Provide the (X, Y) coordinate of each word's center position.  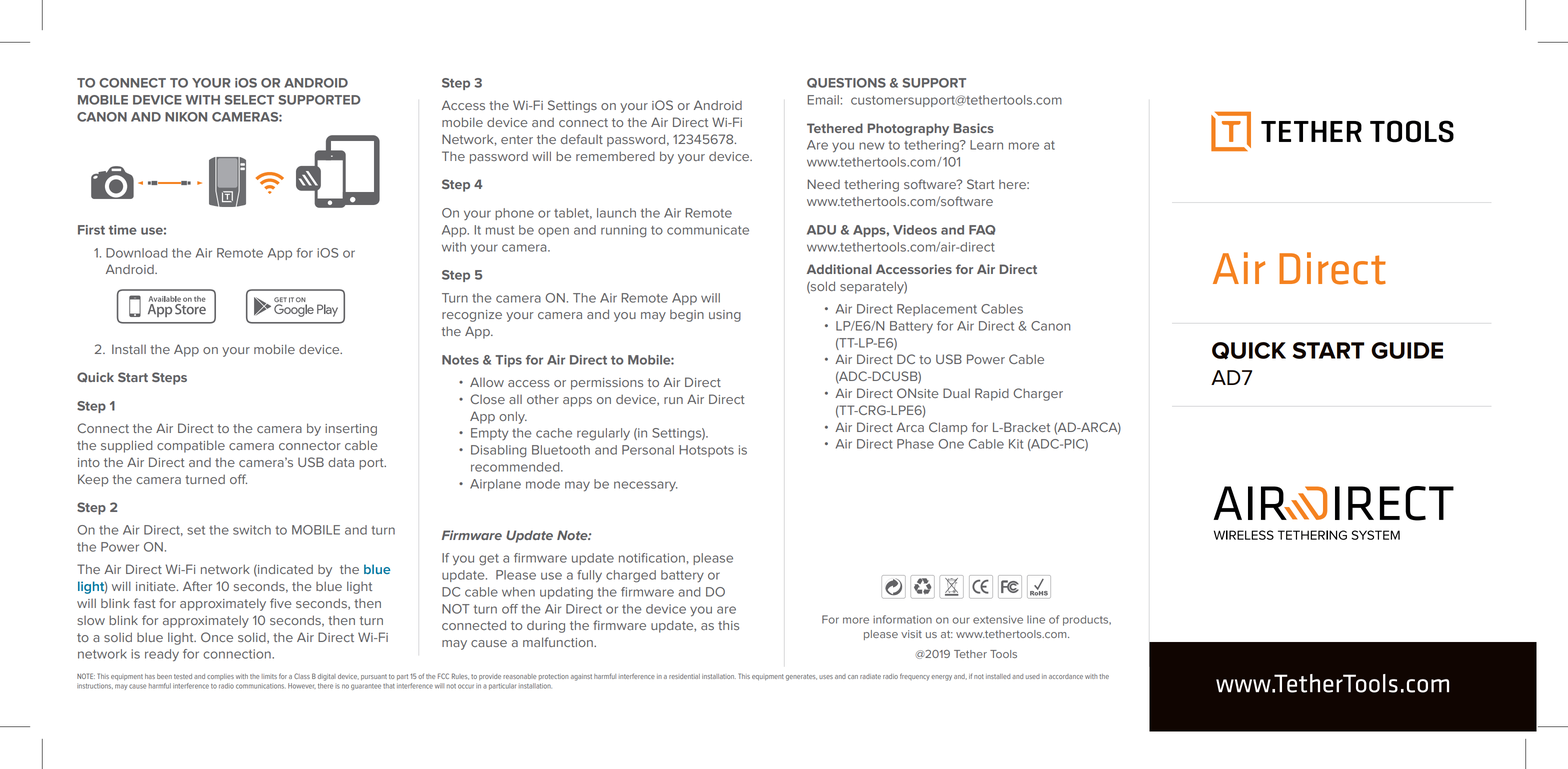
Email (823, 100)
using (725, 316)
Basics (974, 128)
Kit (1016, 444)
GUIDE (1407, 350)
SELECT (249, 100)
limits (269, 676)
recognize (472, 316)
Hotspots (706, 451)
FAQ (982, 230)
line (1036, 619)
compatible (191, 446)
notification (652, 558)
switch (252, 530)
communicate (708, 230)
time (123, 230)
